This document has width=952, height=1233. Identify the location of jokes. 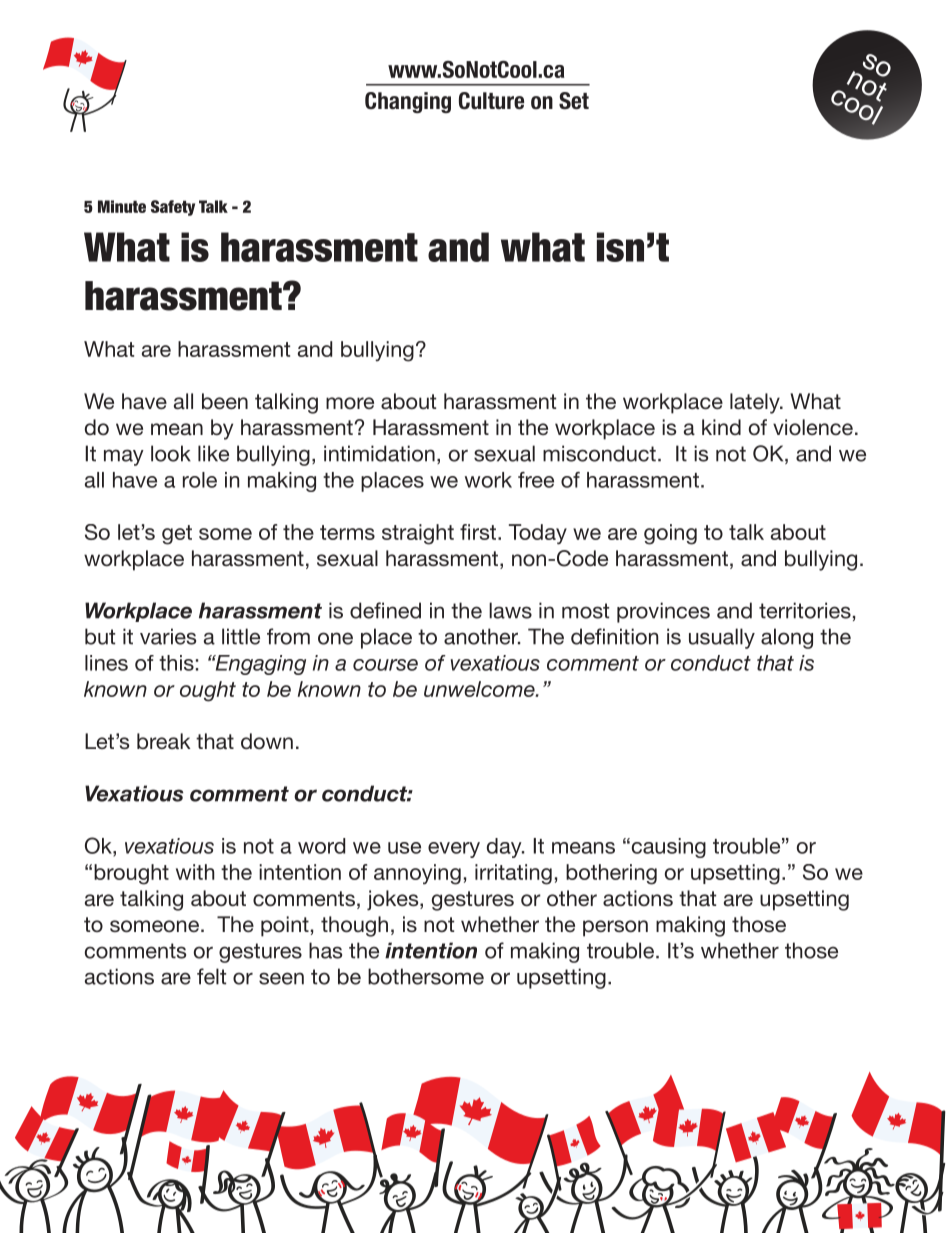
(394, 900).
